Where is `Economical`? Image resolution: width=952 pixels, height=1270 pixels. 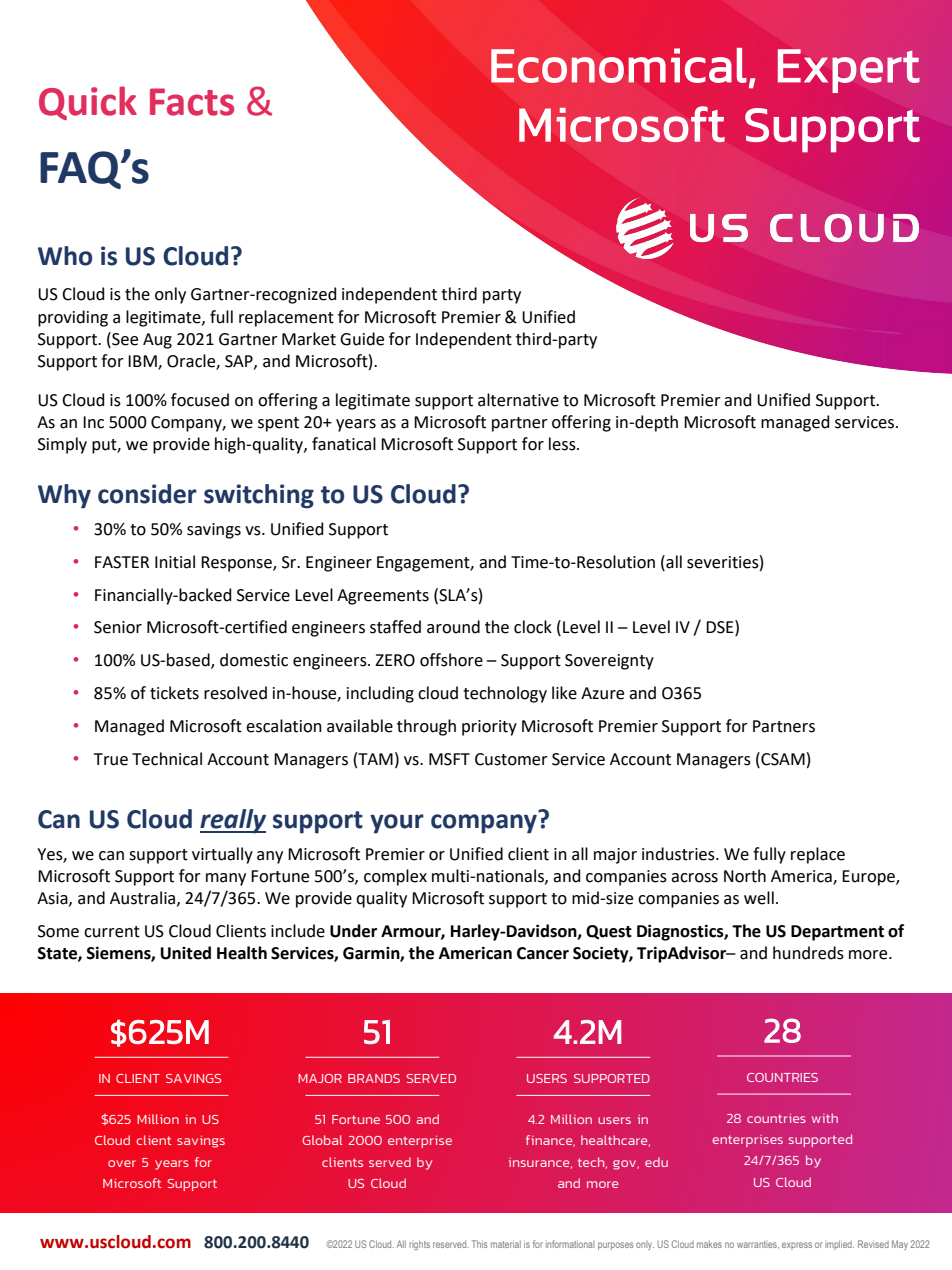
Economical is located at coordinates (619, 65).
